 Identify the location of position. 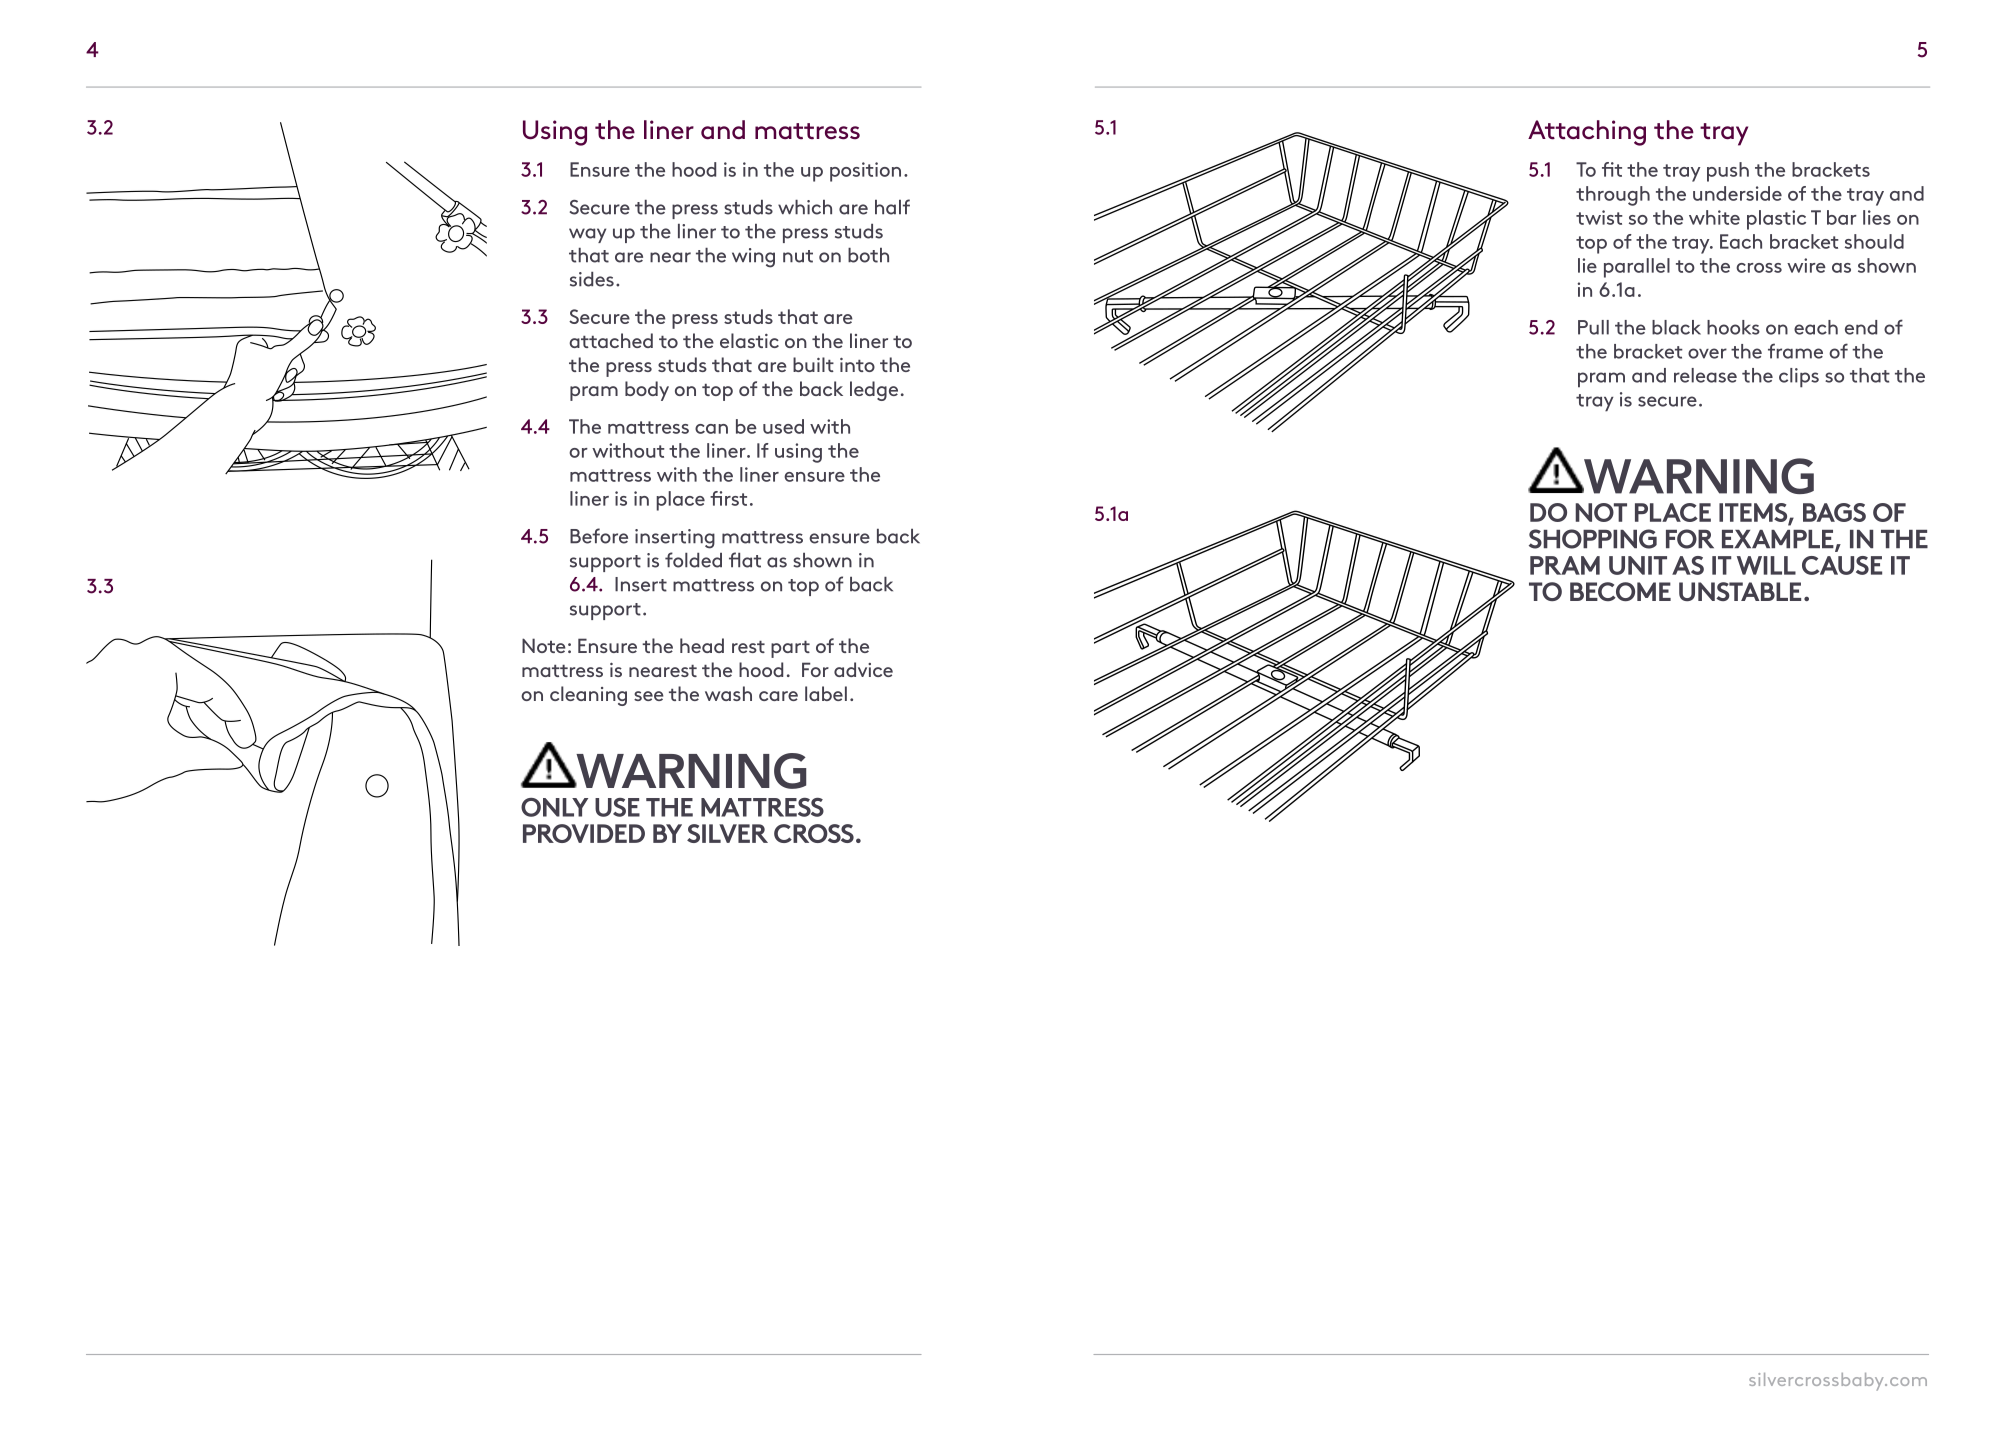
(865, 172).
